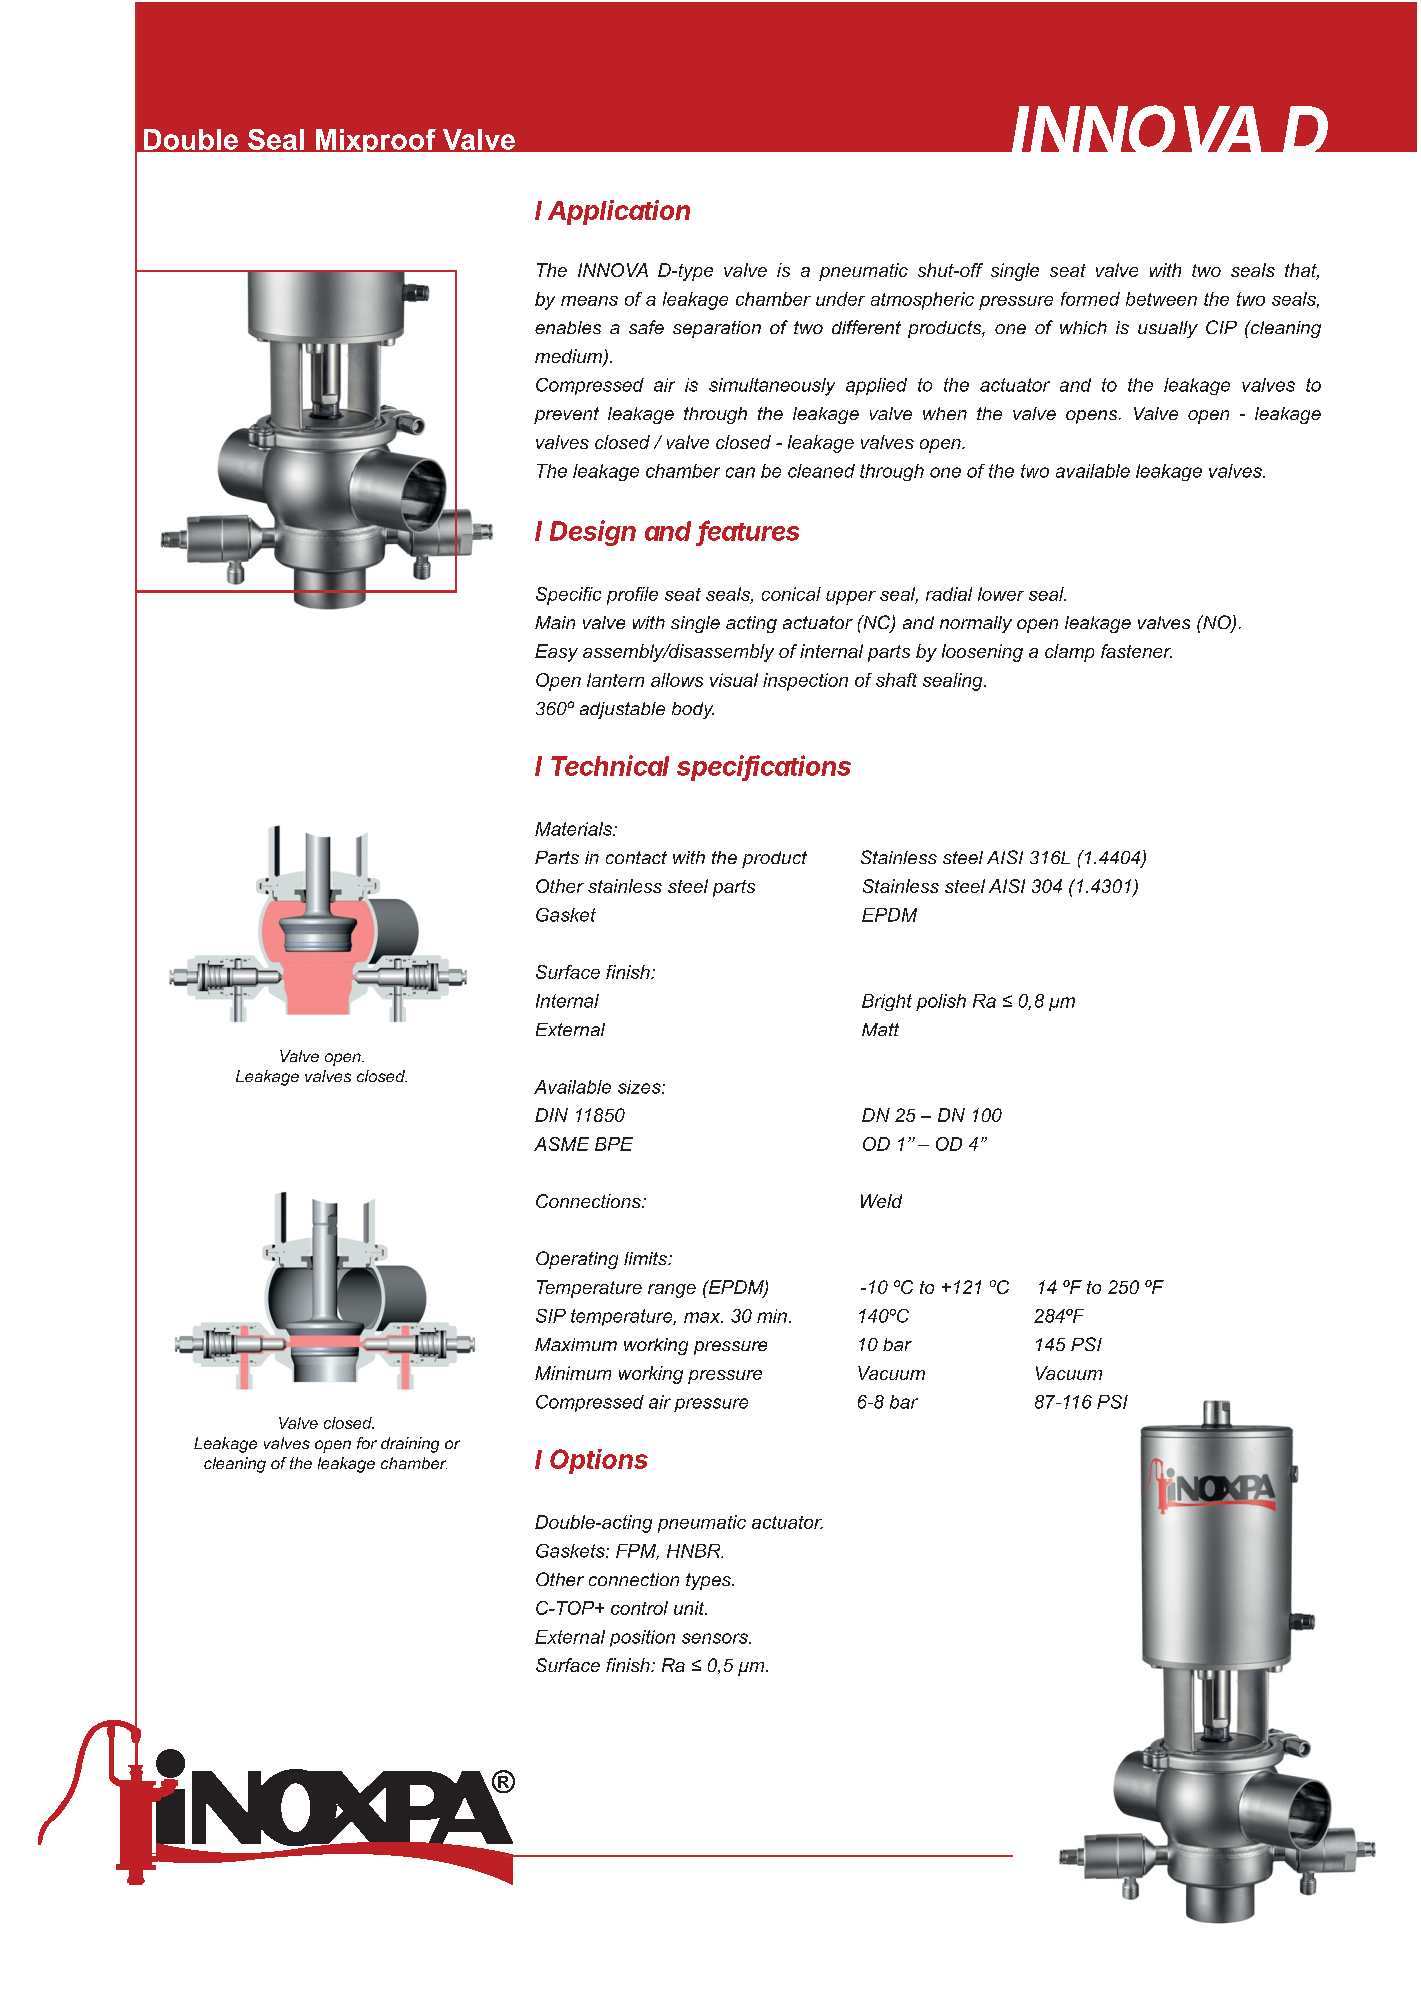 The image size is (1421, 2010). What do you see at coordinates (555, 622) in the screenshot?
I see `Main` at bounding box center [555, 622].
